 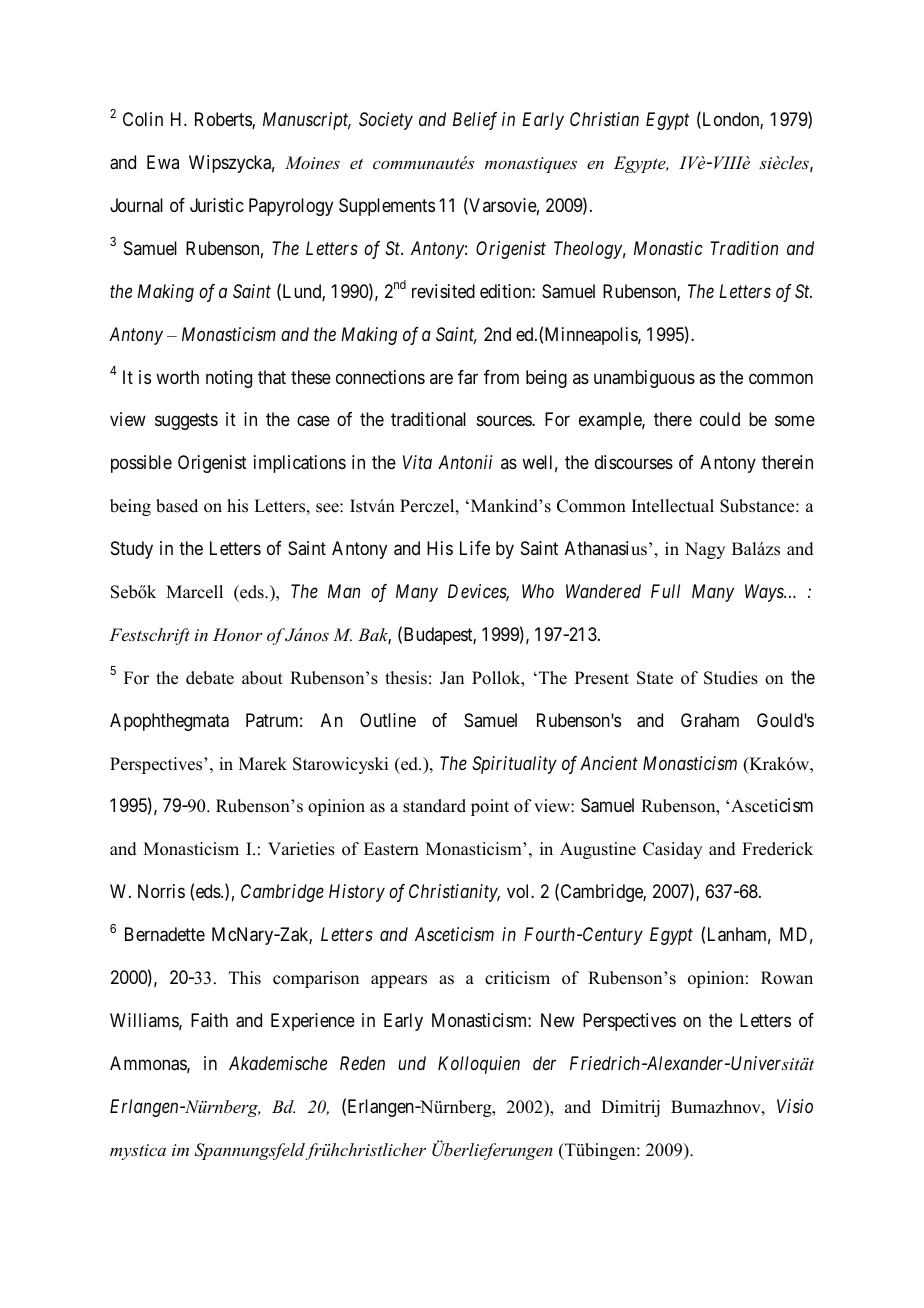 I want to click on Life, so click(x=475, y=548).
